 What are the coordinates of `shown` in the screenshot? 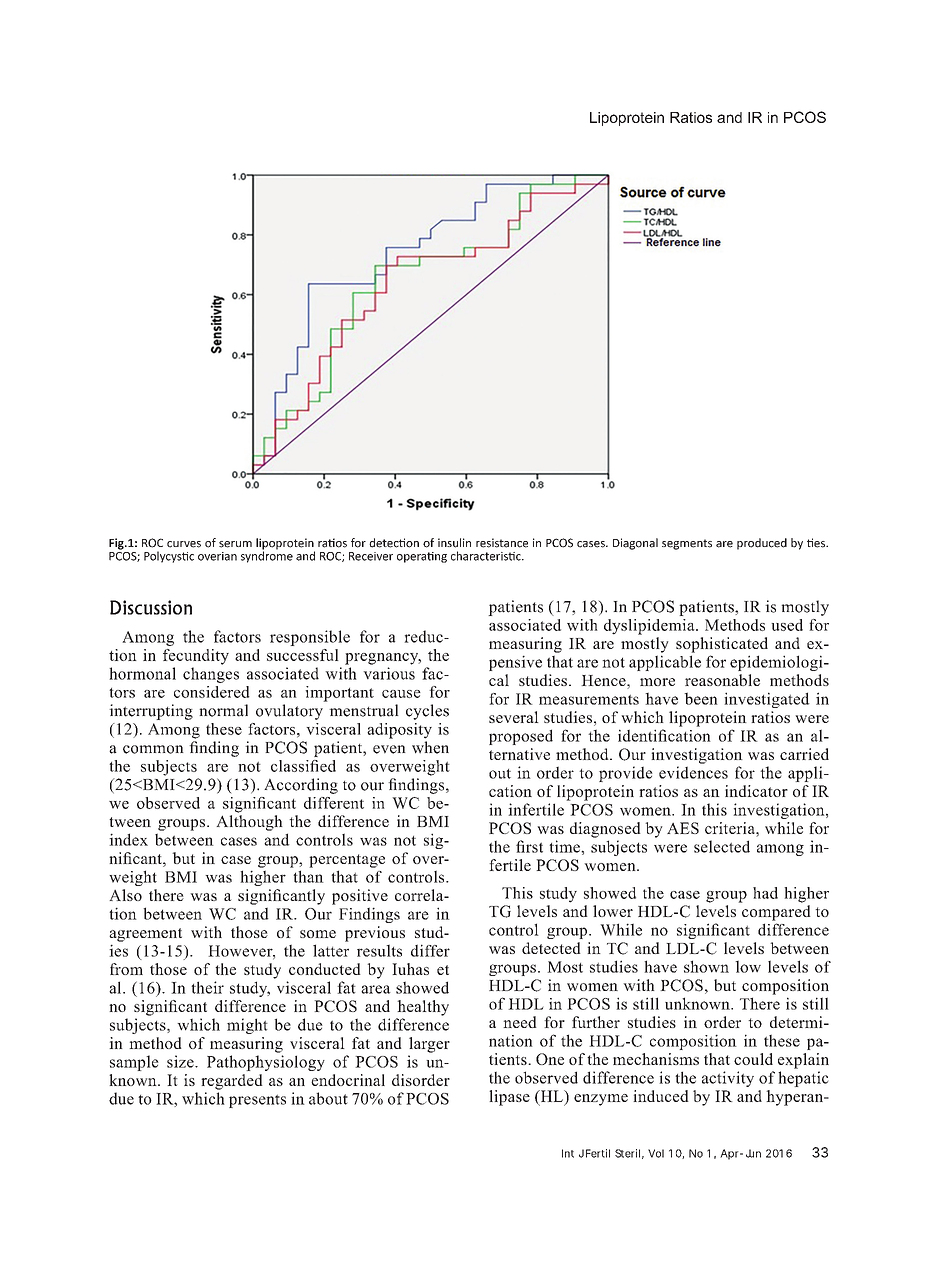 It's located at (706, 966).
